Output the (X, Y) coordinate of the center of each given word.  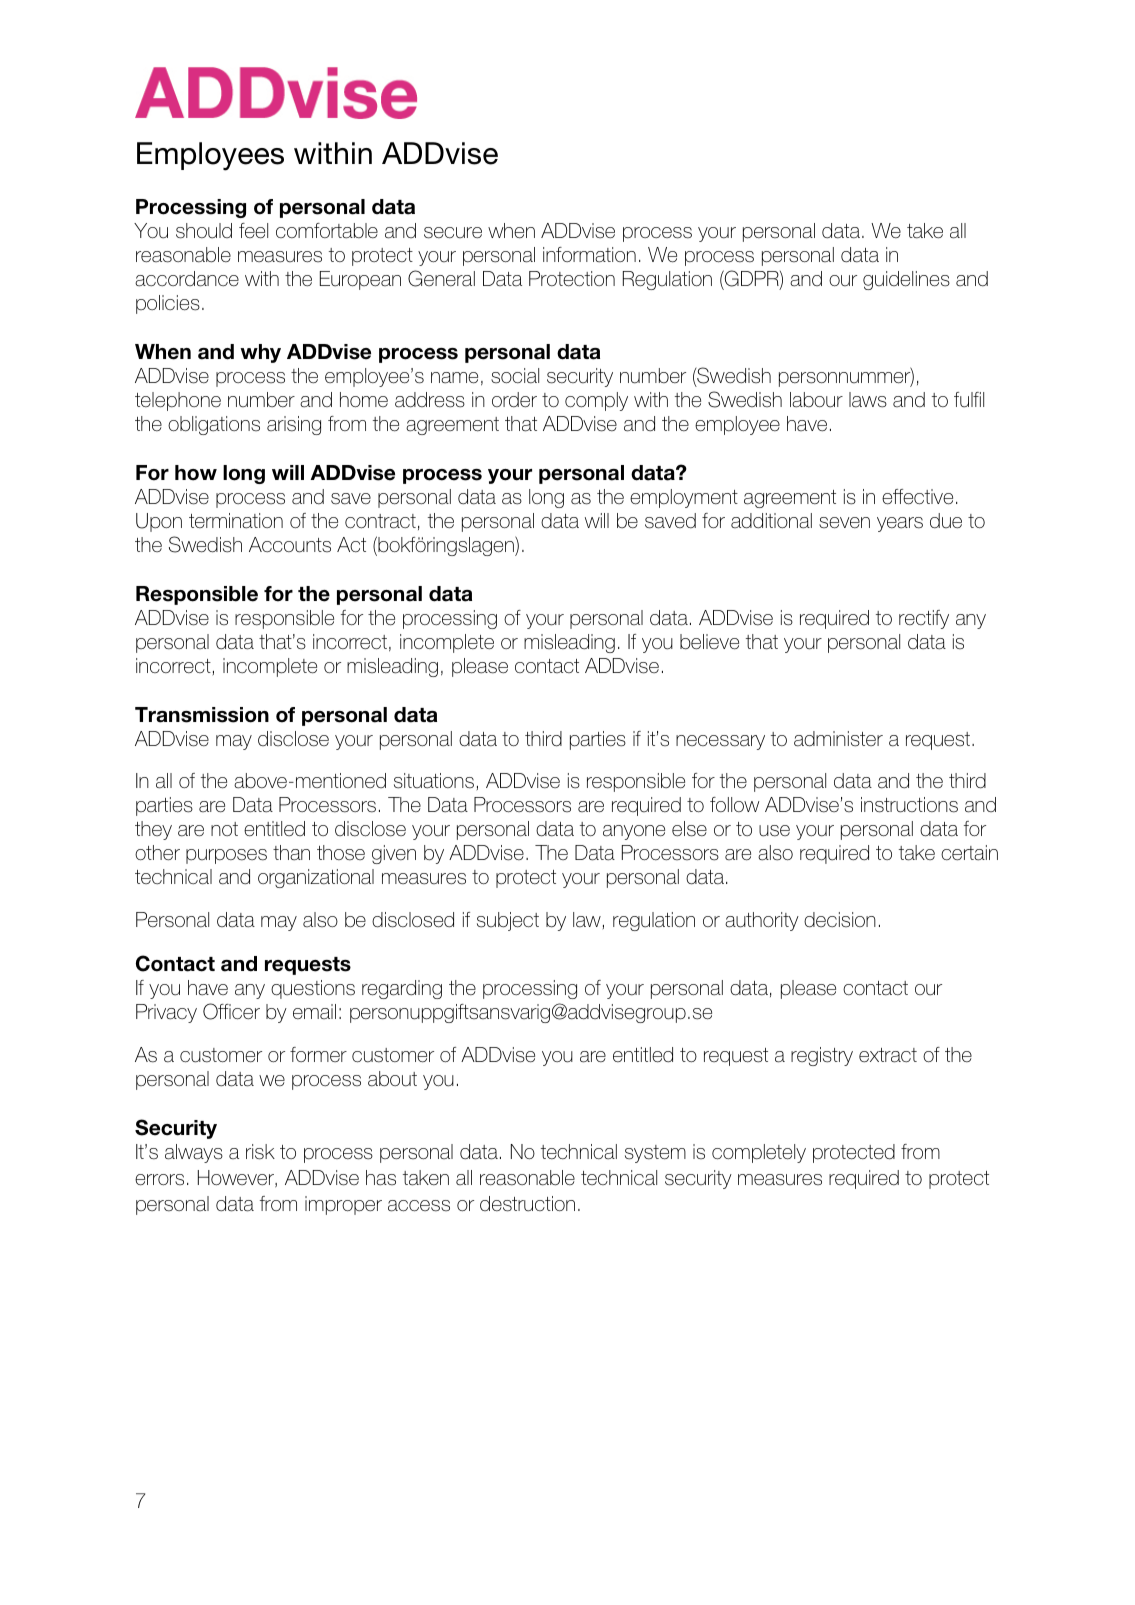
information (589, 255)
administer (838, 739)
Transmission (202, 715)
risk (260, 1152)
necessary (720, 742)
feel (253, 231)
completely (759, 1153)
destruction (527, 1204)
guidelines (906, 280)
